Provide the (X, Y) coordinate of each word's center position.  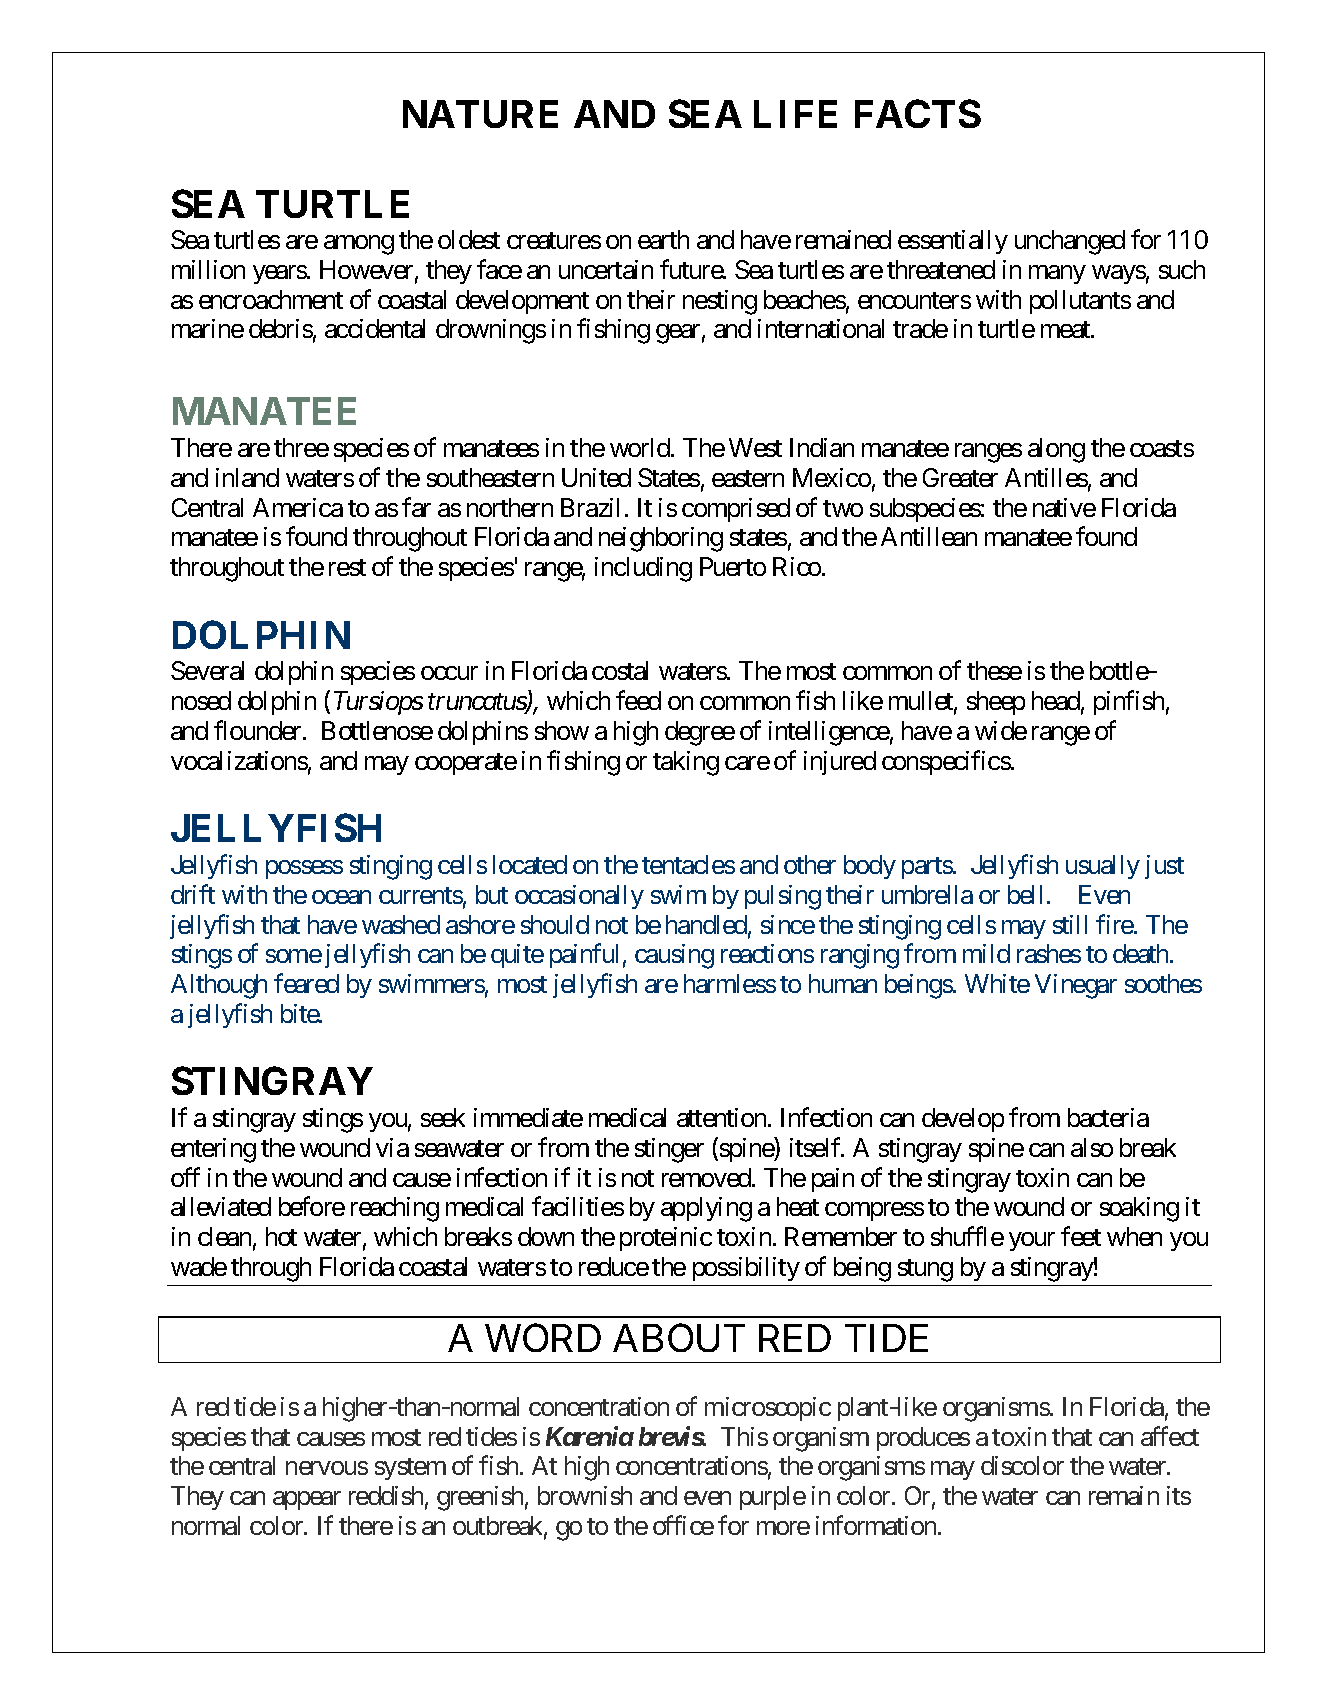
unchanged (1070, 242)
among (359, 245)
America (298, 507)
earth (663, 239)
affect (1170, 1436)
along (1056, 450)
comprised (736, 510)
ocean (341, 897)
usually (1103, 867)
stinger (669, 1150)
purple (773, 1498)
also (1092, 1147)
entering (213, 1150)
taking (686, 763)
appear (307, 1500)
